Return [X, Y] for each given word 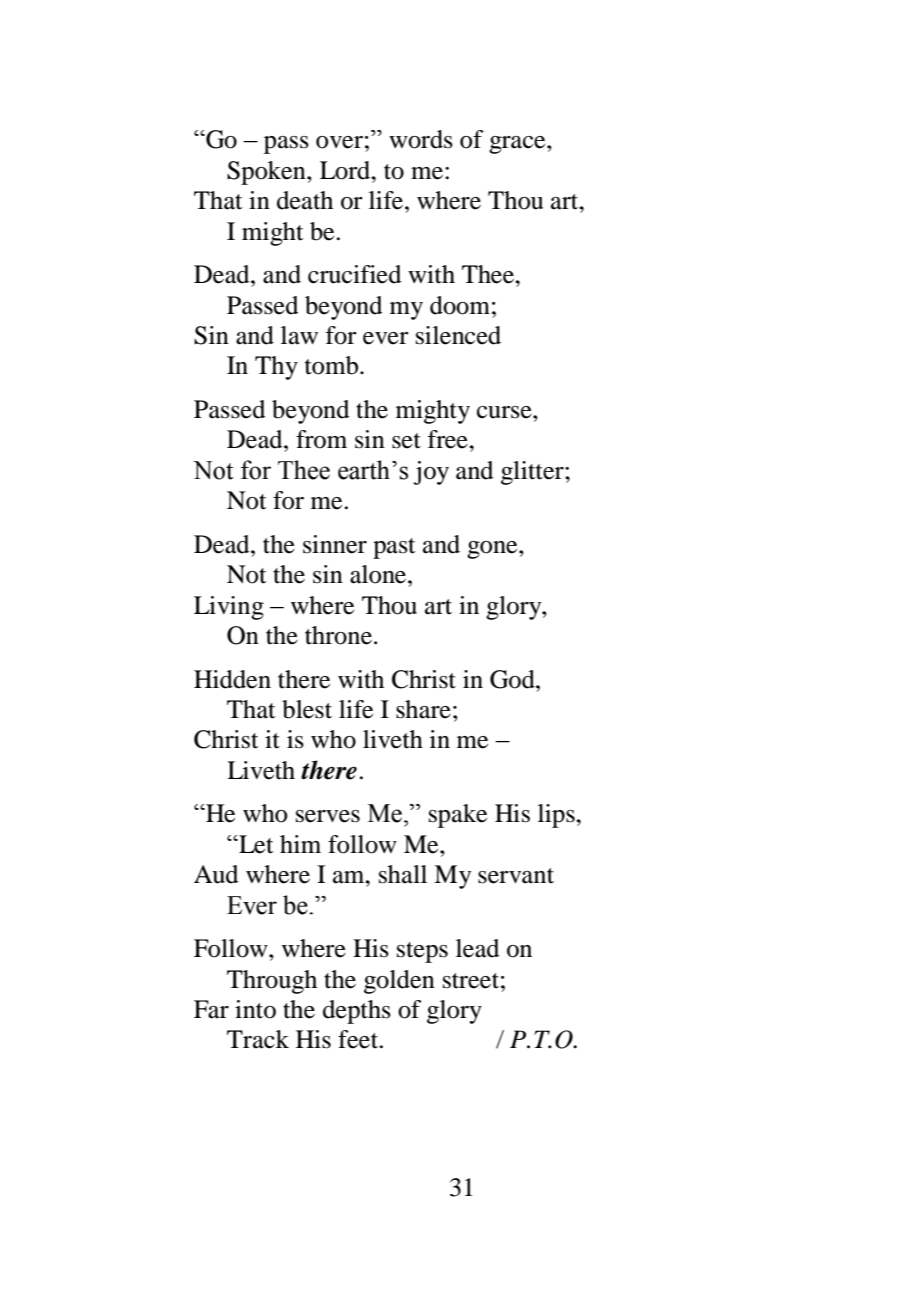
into [255, 1009]
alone [379, 574]
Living [229, 608]
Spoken [267, 173]
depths [357, 1012]
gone [493, 550]
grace [518, 145]
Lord [346, 170]
